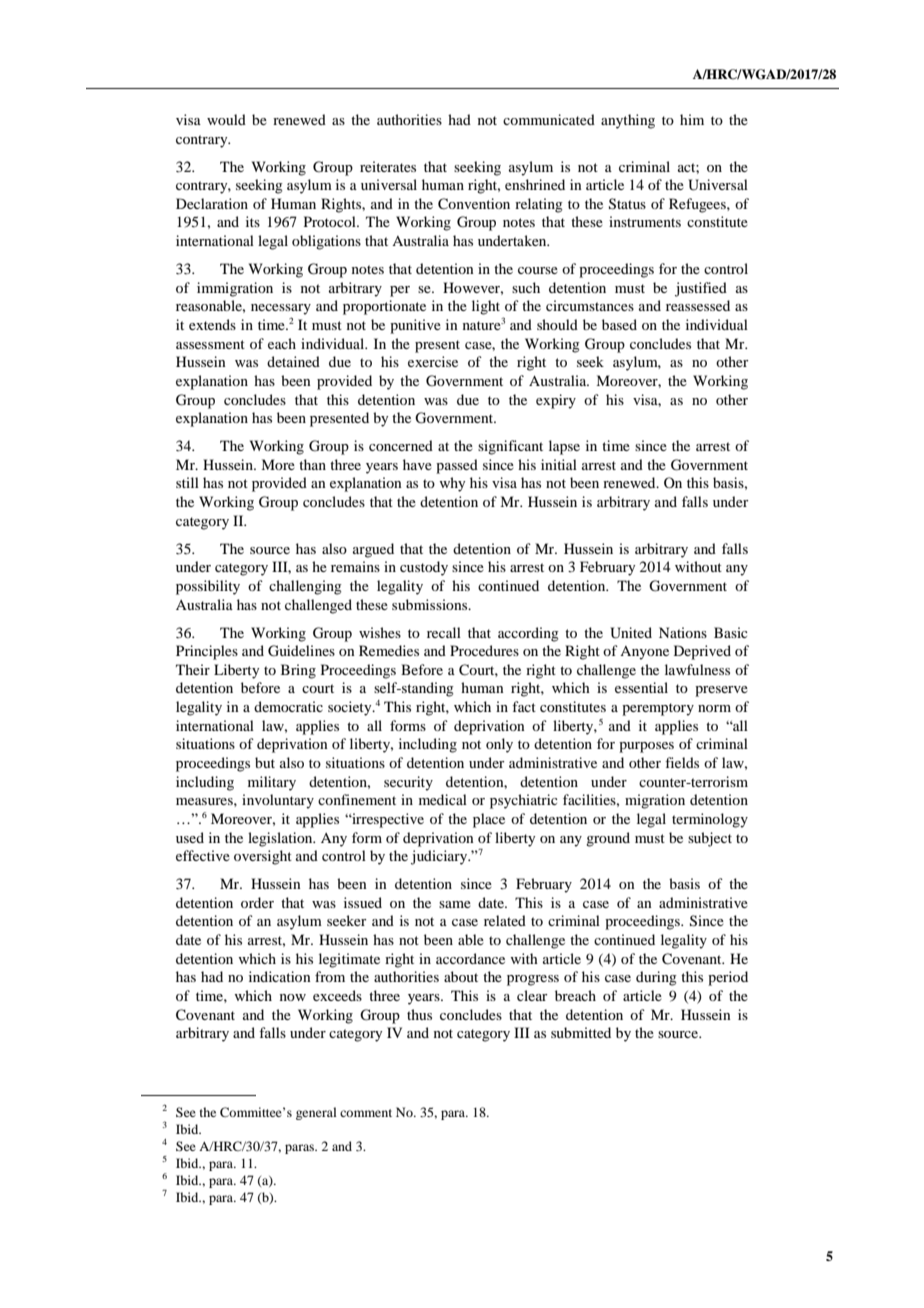 The height and width of the screenshot is (1308, 924). I want to click on submitted, so click(581, 1032).
